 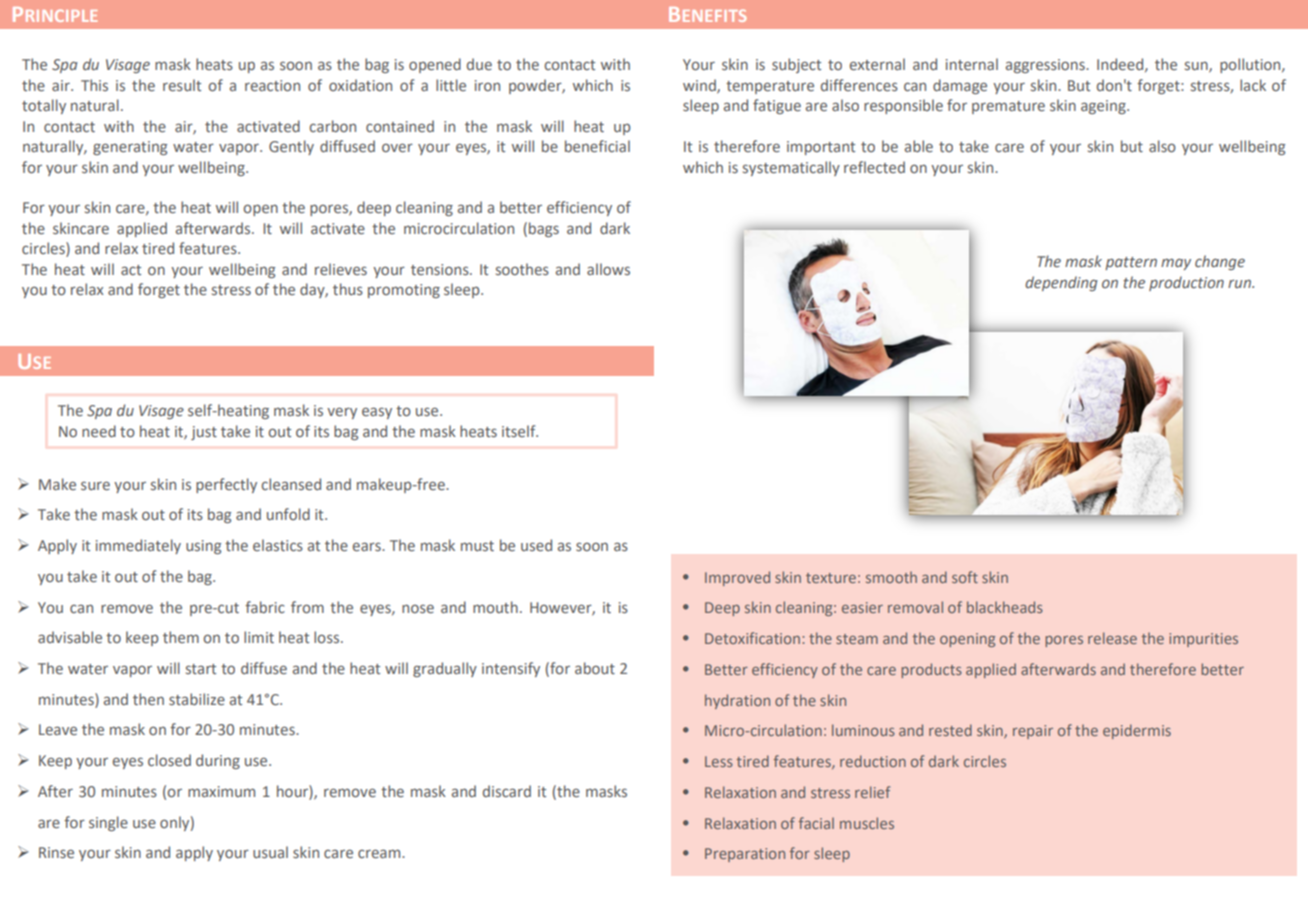 I want to click on soft, so click(x=965, y=577).
